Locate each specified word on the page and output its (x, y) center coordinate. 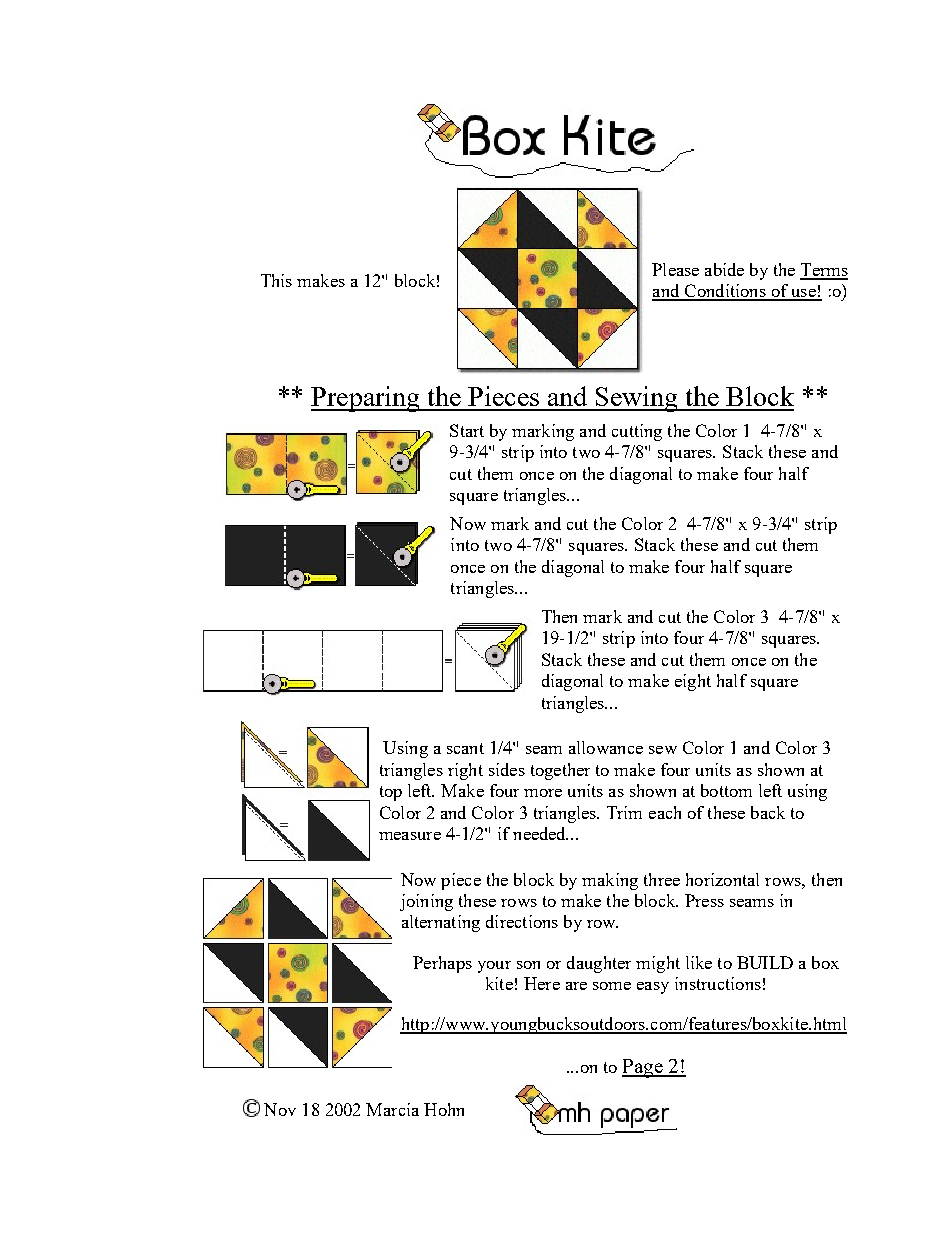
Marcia (392, 1109)
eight (693, 682)
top (391, 793)
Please (675, 269)
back (768, 812)
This (276, 280)
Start (467, 430)
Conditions (725, 292)
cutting (637, 432)
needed (540, 833)
